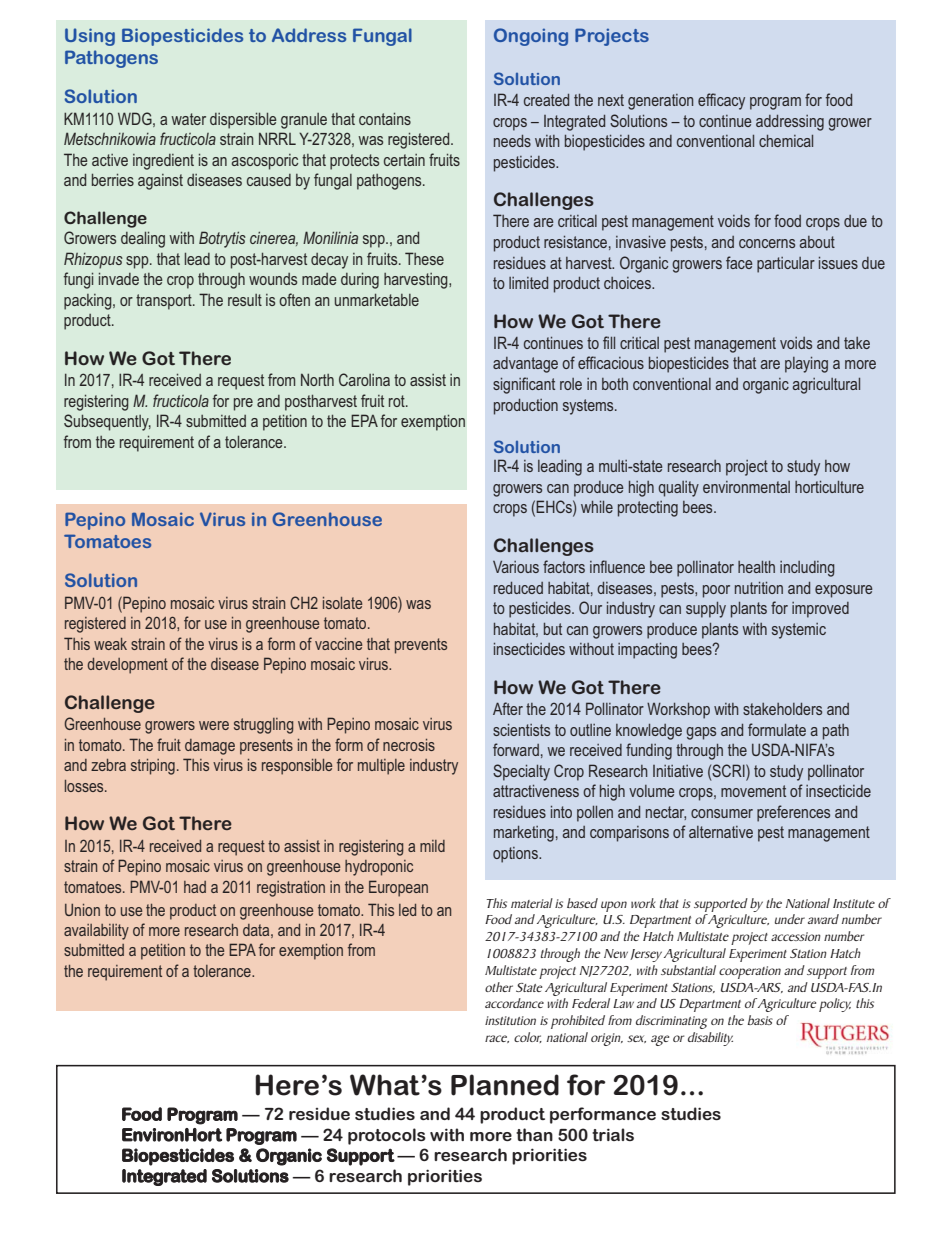 The width and height of the screenshot is (952, 1233). What do you see at coordinates (165, 302) in the screenshot?
I see `transport` at bounding box center [165, 302].
